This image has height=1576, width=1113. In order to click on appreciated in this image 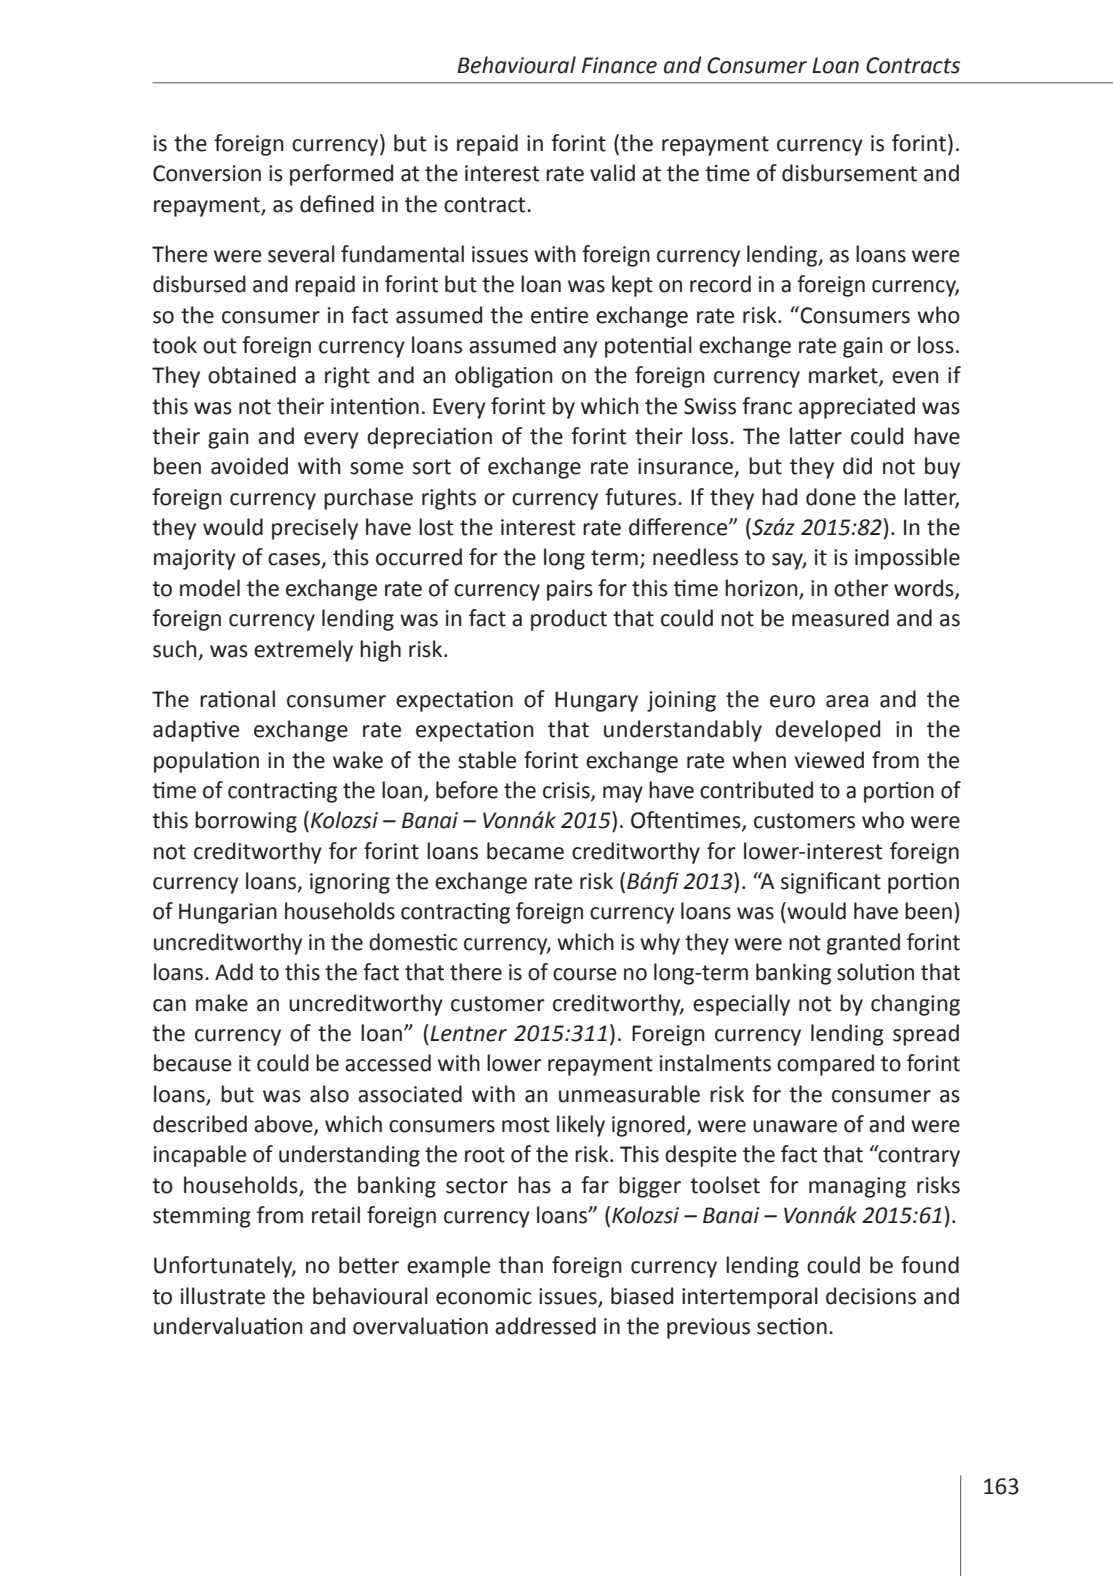, I will do `click(857, 408)`.
